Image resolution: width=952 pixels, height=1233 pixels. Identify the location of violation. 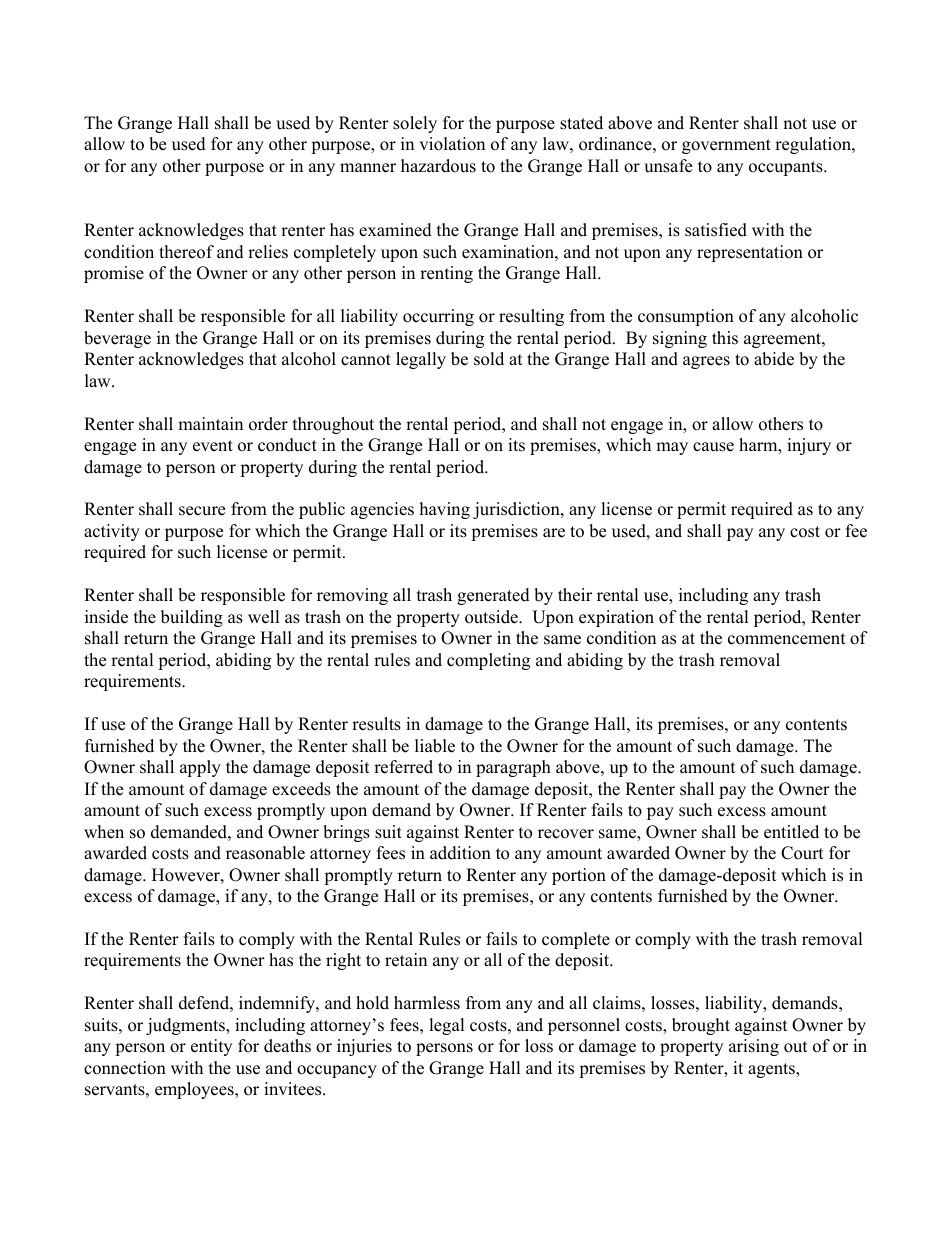
(452, 144).
